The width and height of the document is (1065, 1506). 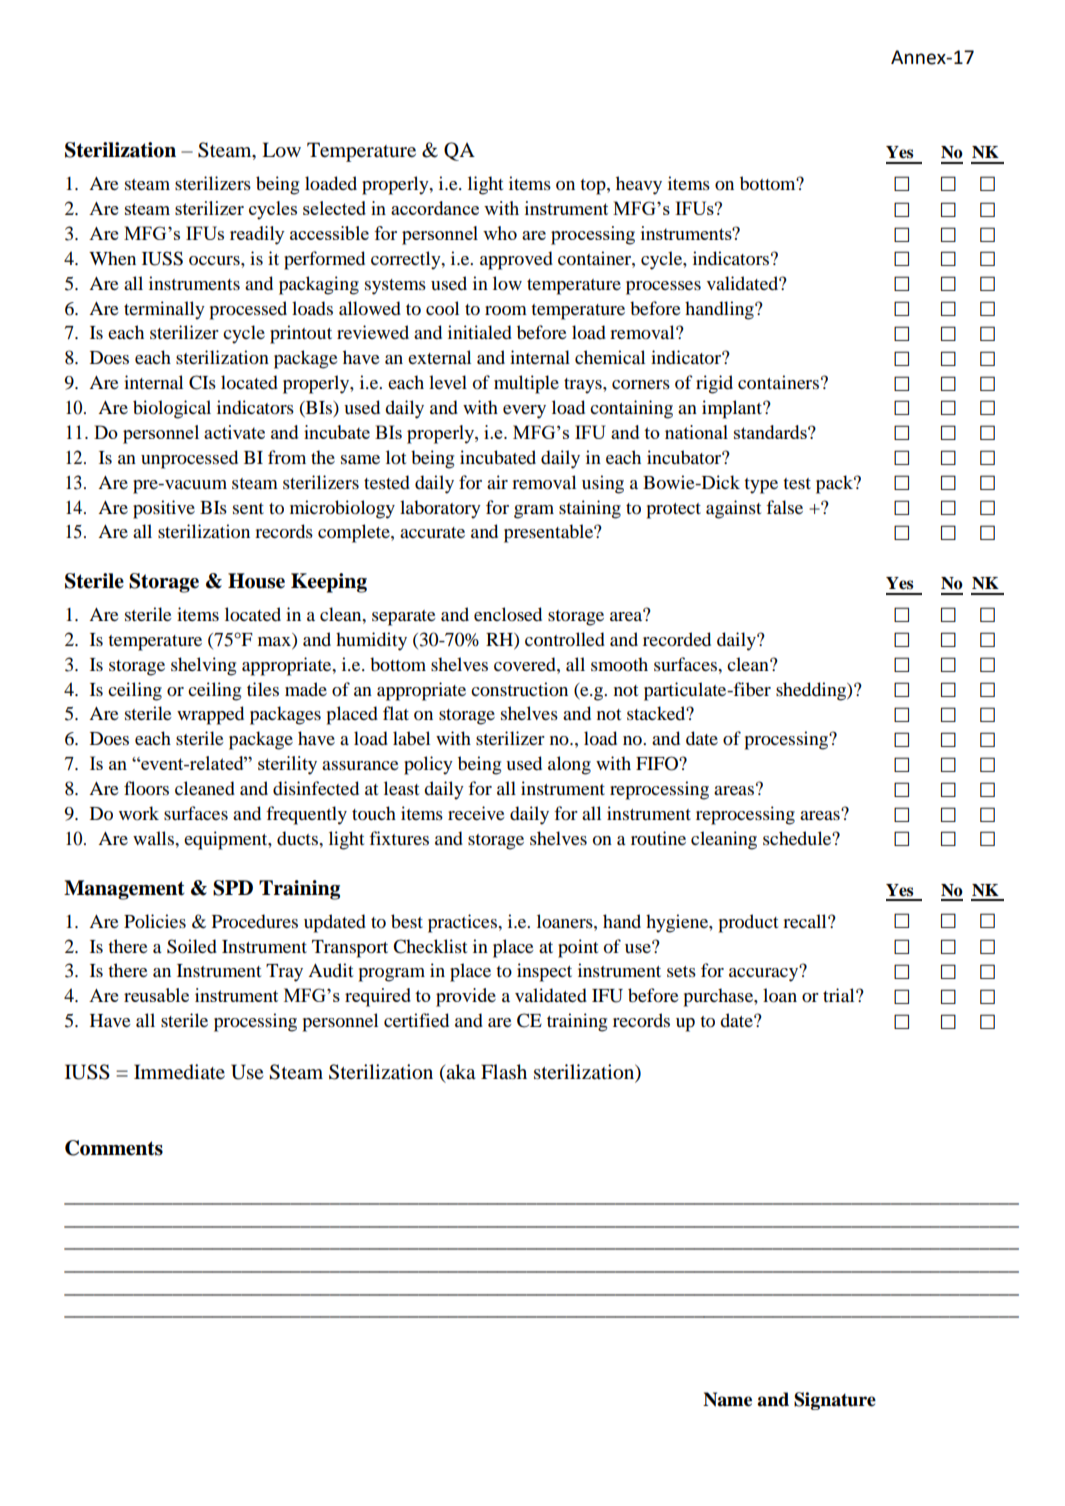 I want to click on air, so click(x=497, y=482).
